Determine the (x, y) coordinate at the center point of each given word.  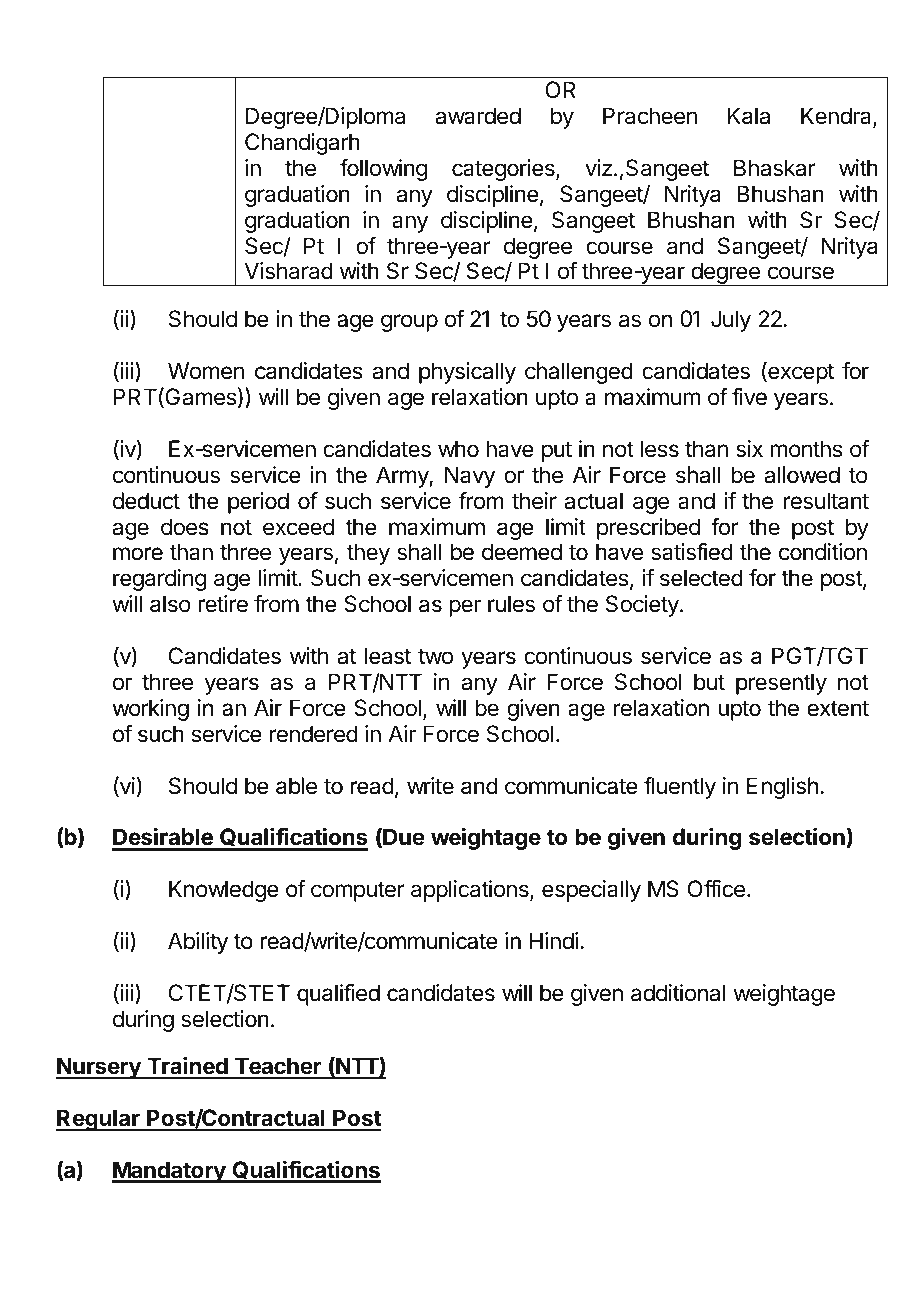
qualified (338, 995)
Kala (749, 116)
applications (471, 891)
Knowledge (224, 891)
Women (206, 371)
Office (716, 889)
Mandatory (170, 1172)
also (170, 604)
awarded (478, 116)
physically (467, 373)
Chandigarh (302, 144)
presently (781, 684)
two (435, 656)
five (749, 397)
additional (678, 993)
